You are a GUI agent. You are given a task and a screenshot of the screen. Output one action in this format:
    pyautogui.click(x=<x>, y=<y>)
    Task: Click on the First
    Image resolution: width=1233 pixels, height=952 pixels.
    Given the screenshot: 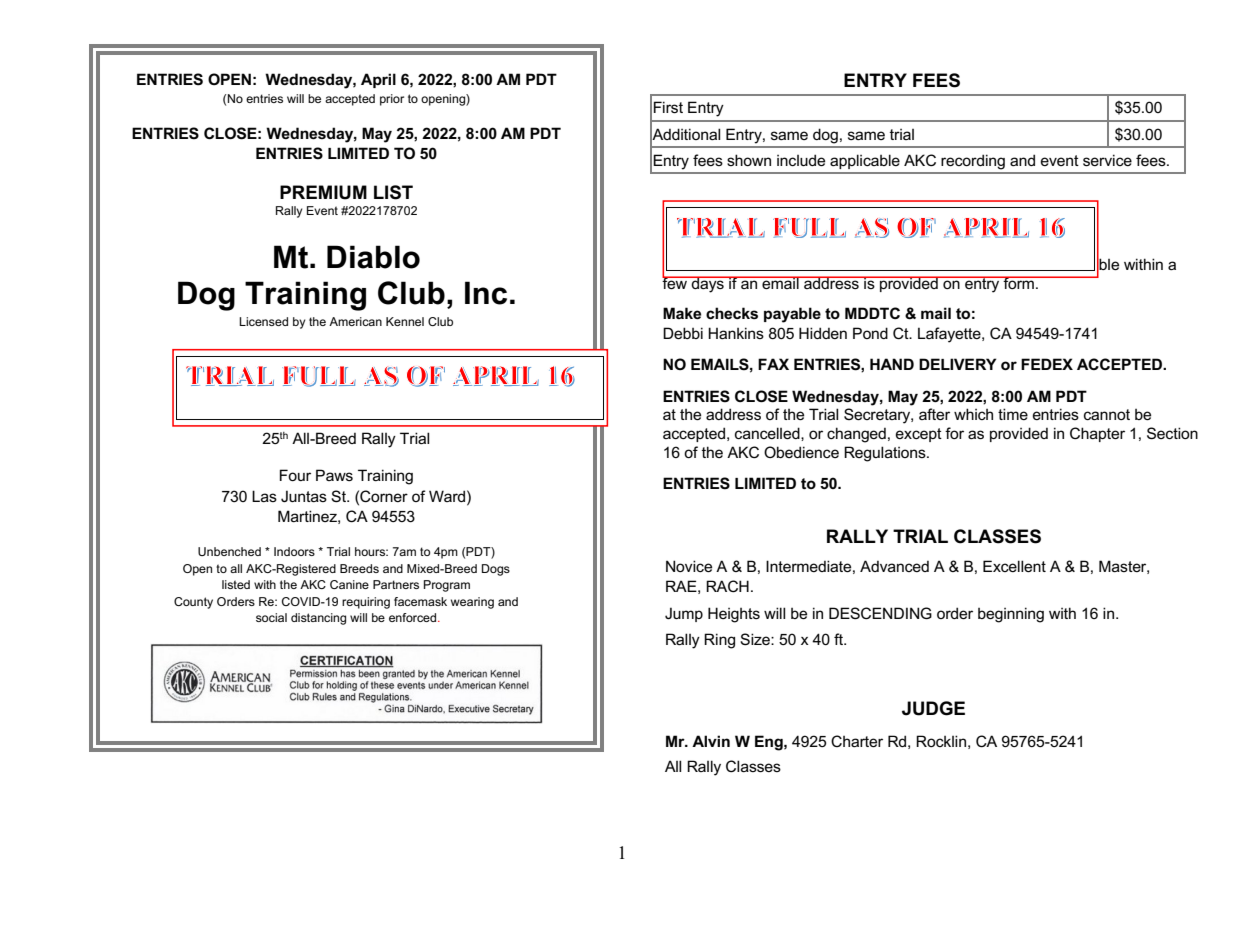 What is the action you would take?
    pyautogui.click(x=668, y=107)
